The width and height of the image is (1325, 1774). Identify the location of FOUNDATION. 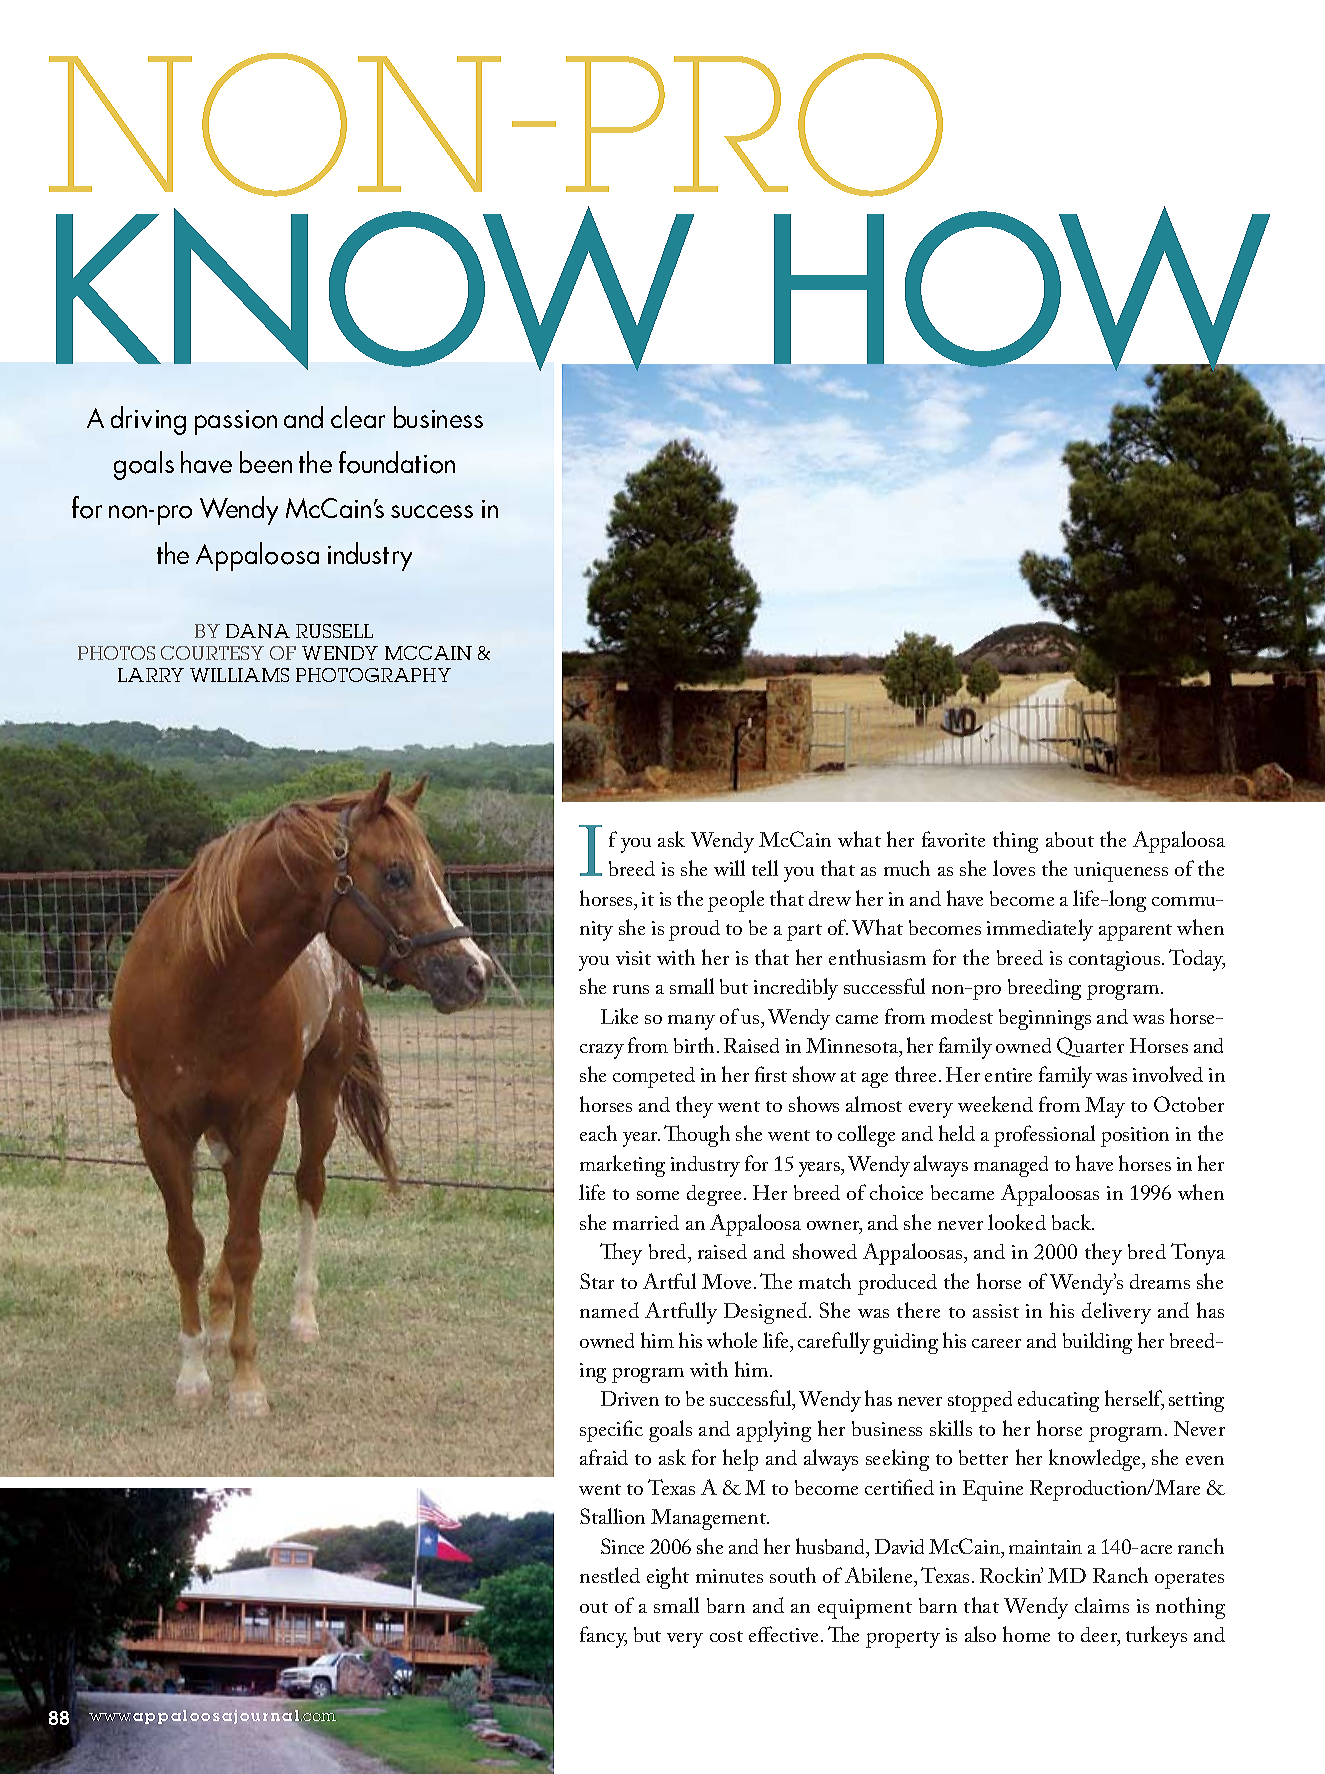
(397, 462).
